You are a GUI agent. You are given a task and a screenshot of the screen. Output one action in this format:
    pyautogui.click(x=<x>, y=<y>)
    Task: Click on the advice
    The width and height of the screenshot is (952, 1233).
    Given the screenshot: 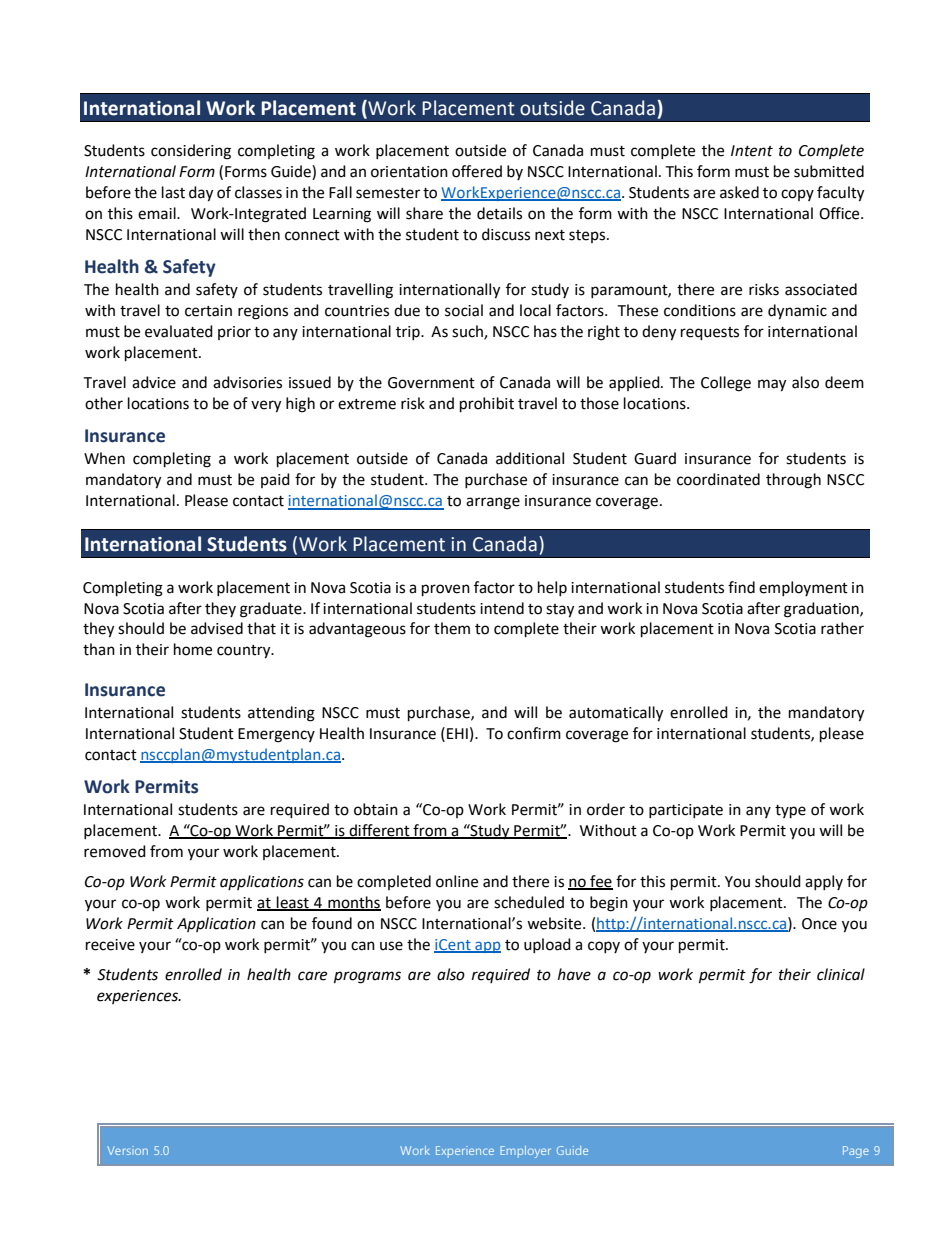 What is the action you would take?
    pyautogui.click(x=154, y=382)
